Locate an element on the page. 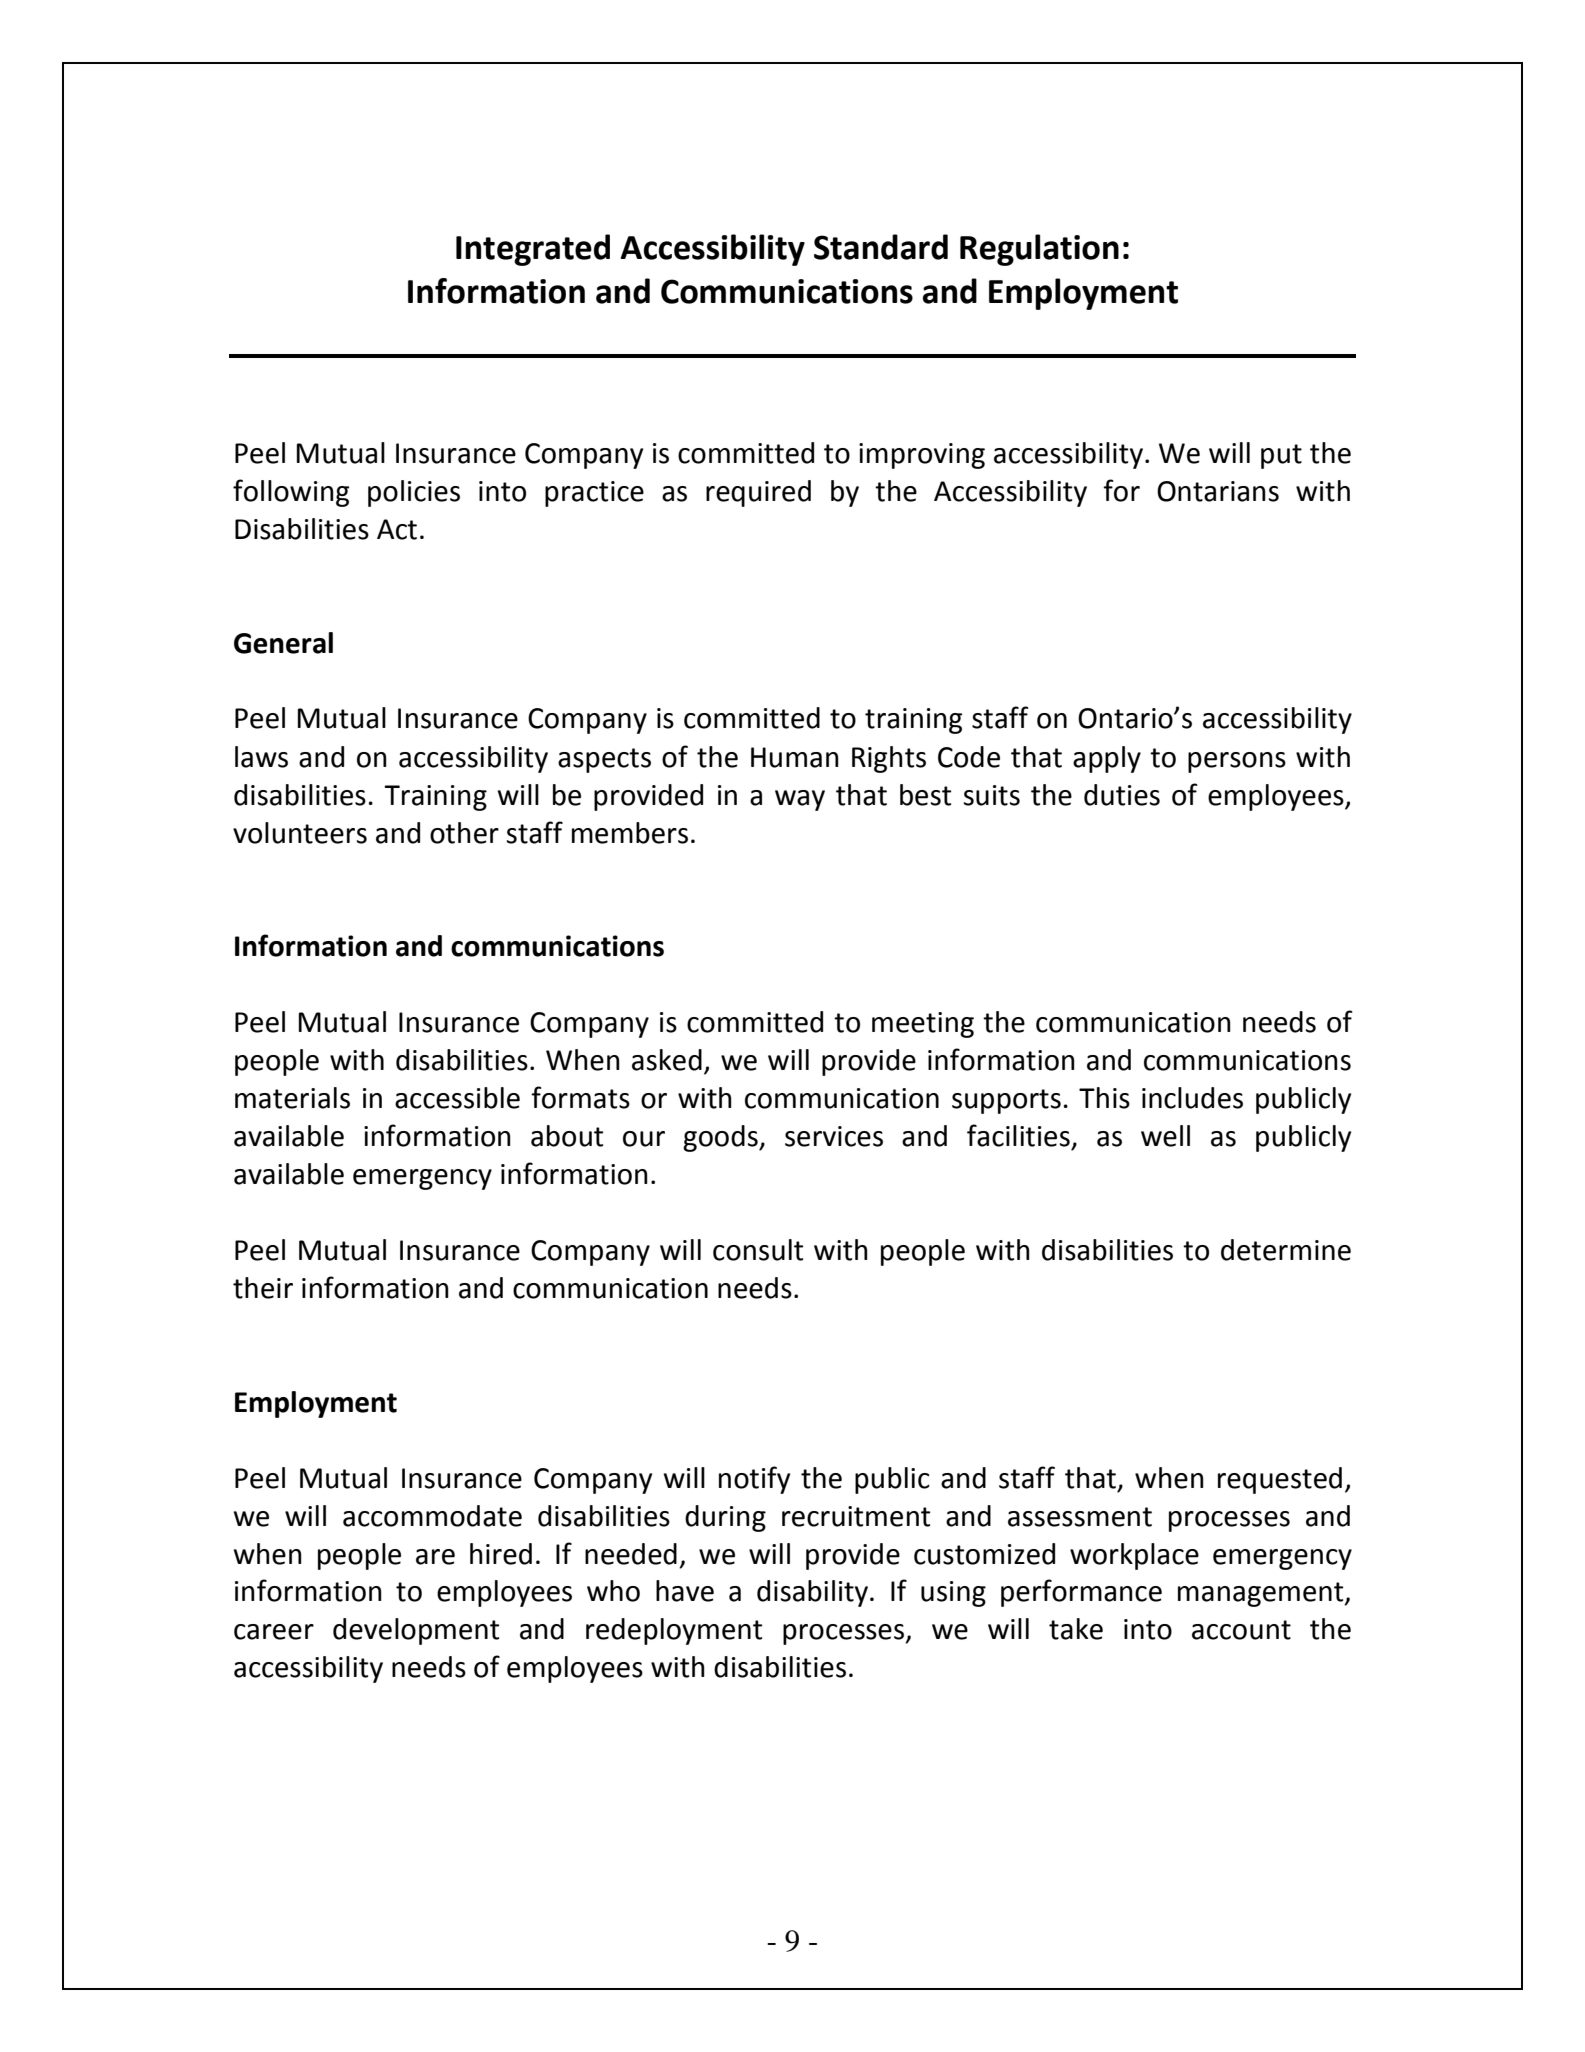  disability is located at coordinates (812, 1593).
